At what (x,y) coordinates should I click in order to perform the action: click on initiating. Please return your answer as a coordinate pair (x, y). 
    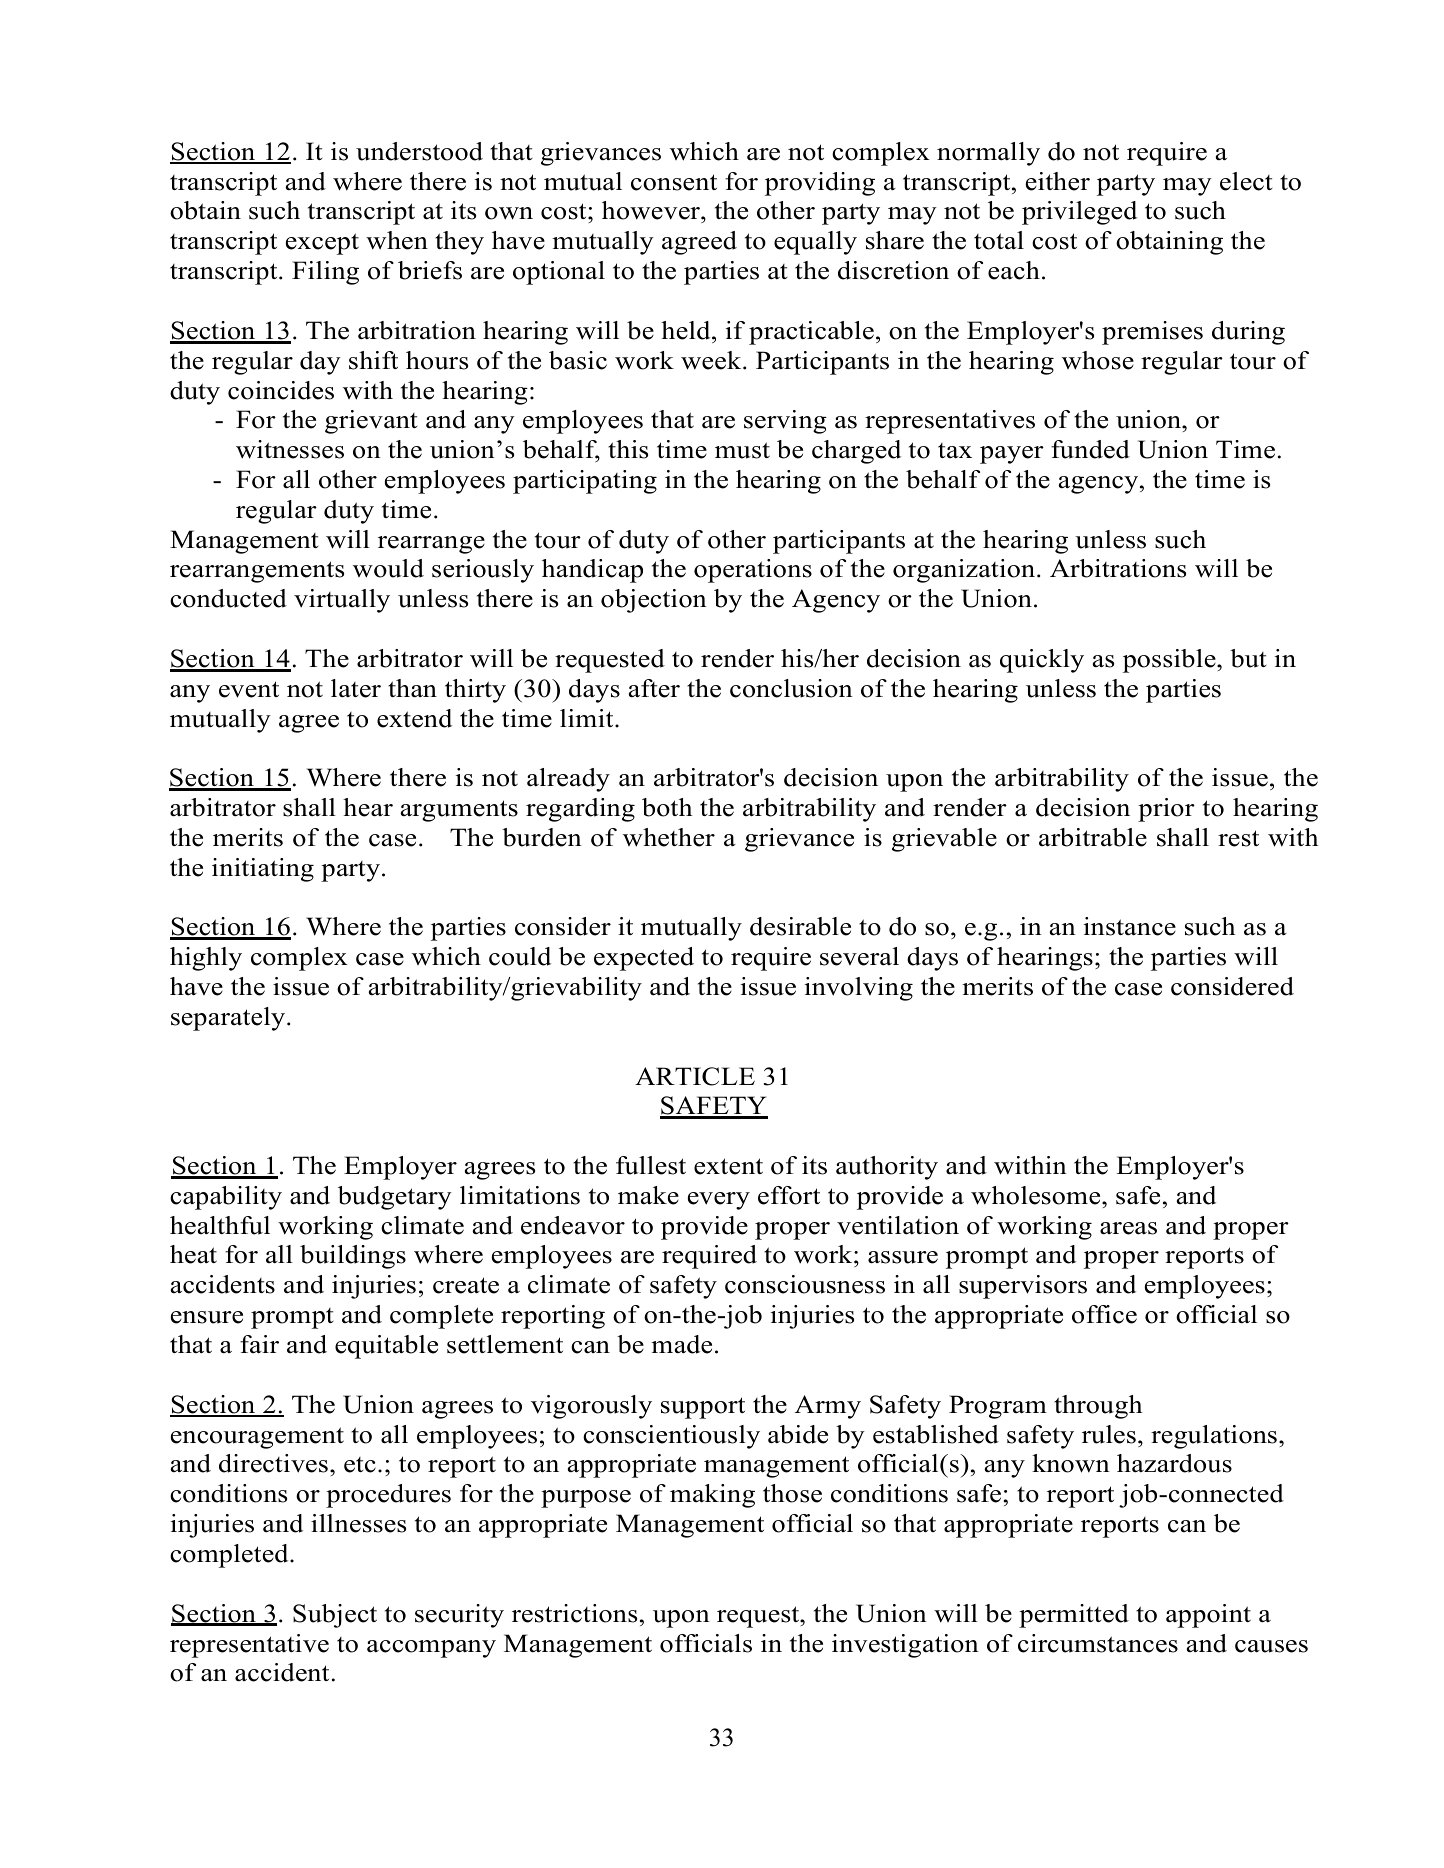
    Looking at the image, I should click on (263, 870).
